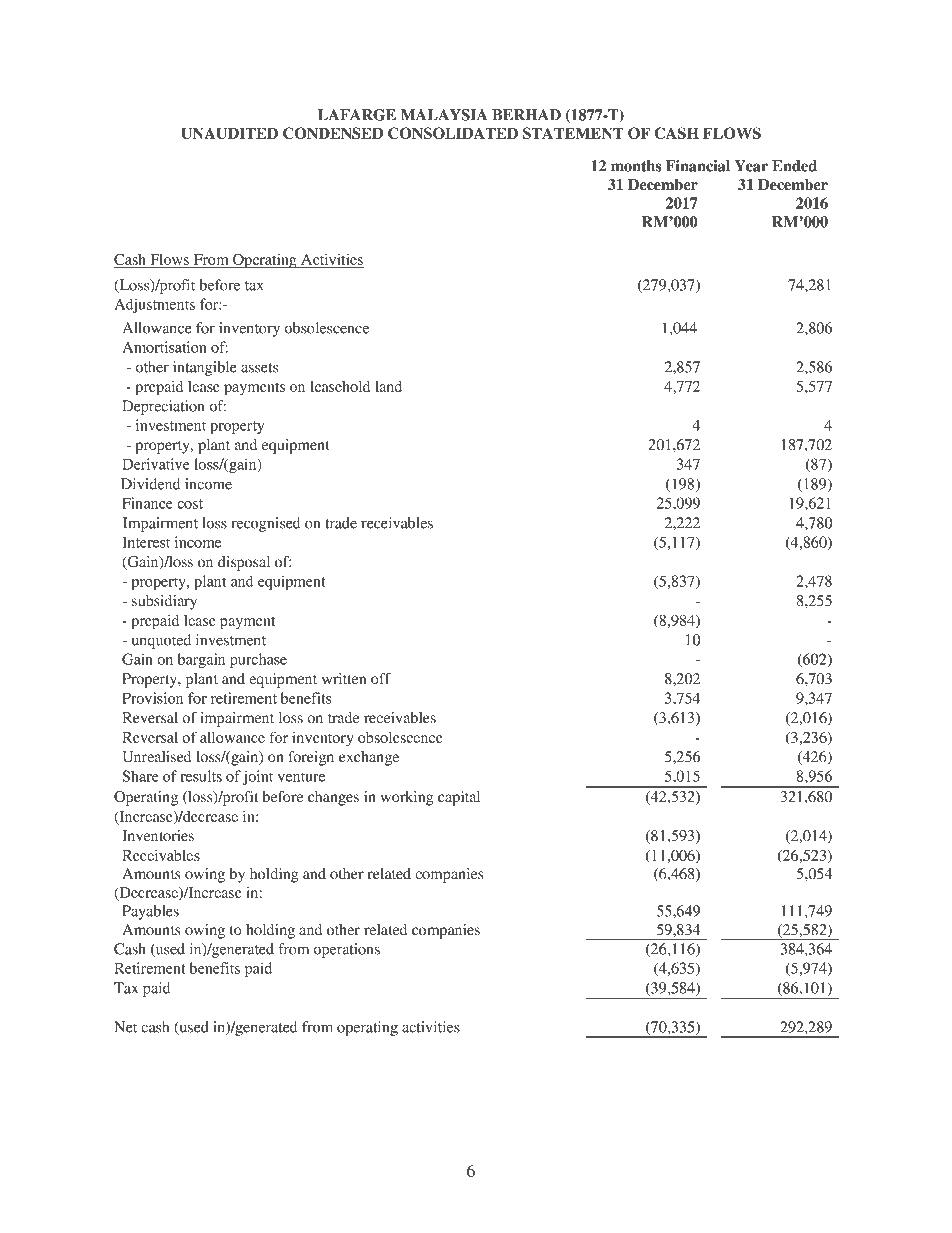  What do you see at coordinates (388, 386) in the screenshot?
I see `land` at bounding box center [388, 386].
